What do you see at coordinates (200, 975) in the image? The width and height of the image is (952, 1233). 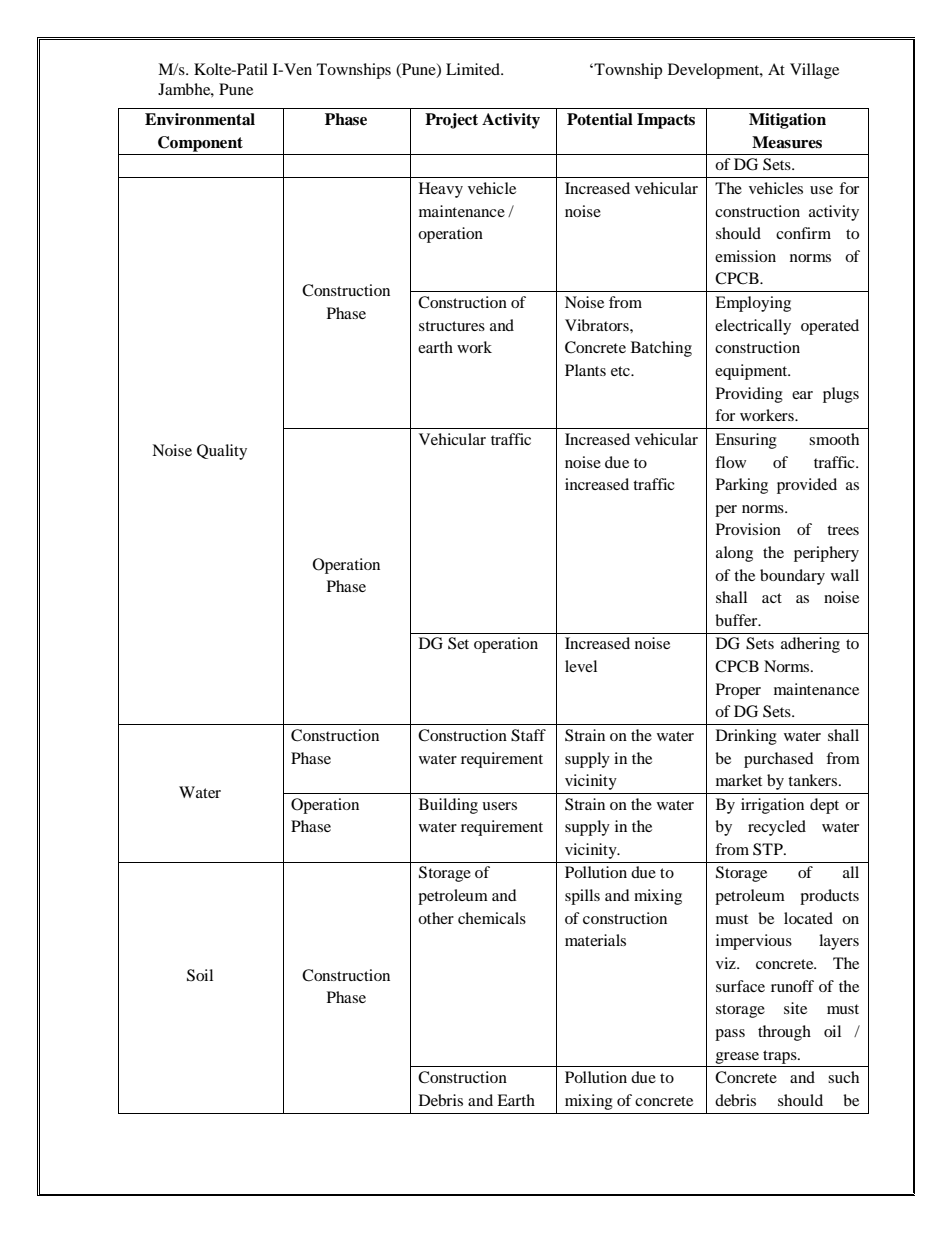 I see `Soil` at bounding box center [200, 975].
